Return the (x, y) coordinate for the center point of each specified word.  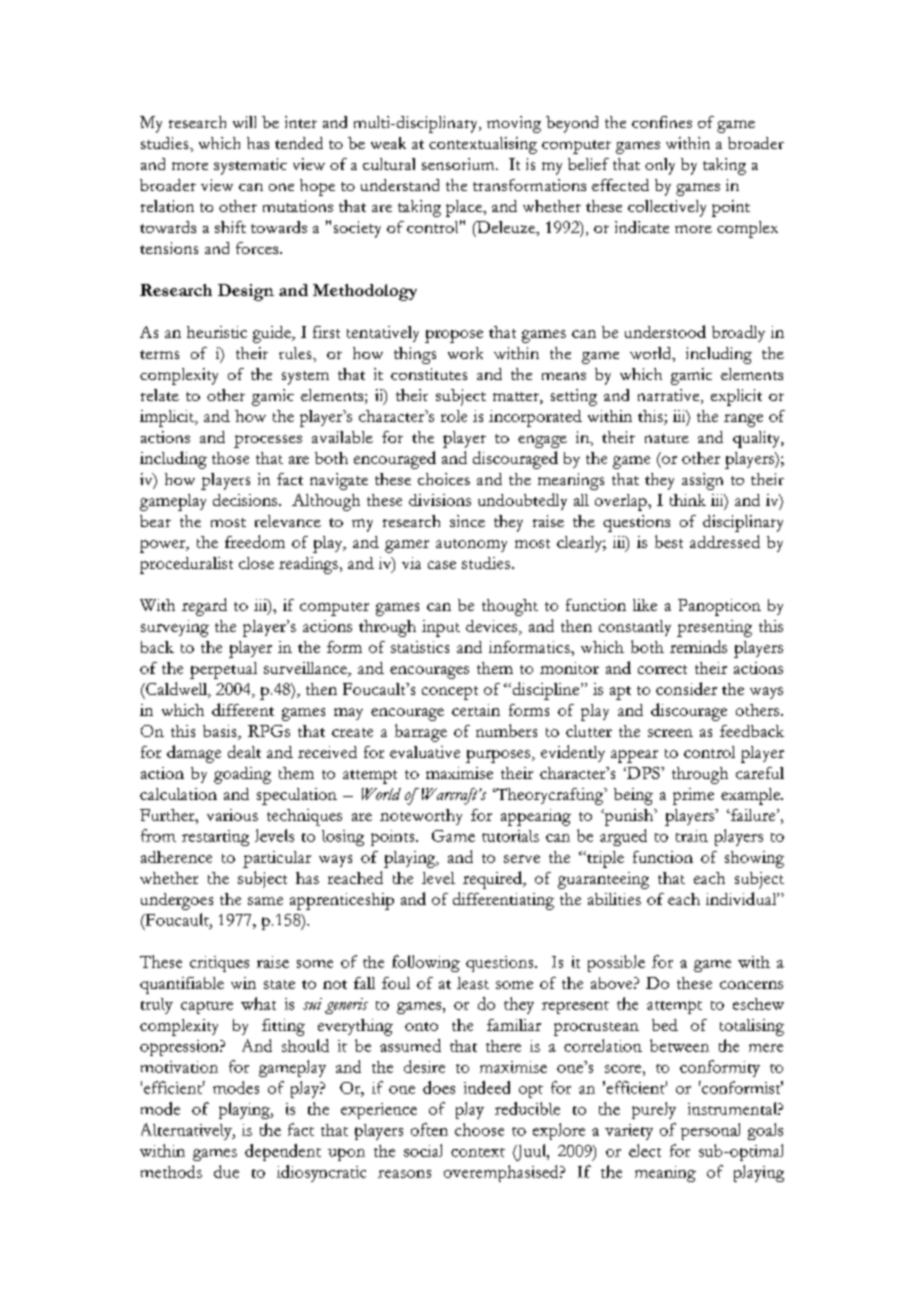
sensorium (459, 164)
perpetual (223, 670)
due (226, 1171)
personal (710, 1131)
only (660, 166)
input (441, 628)
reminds (698, 646)
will (244, 122)
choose (479, 1129)
